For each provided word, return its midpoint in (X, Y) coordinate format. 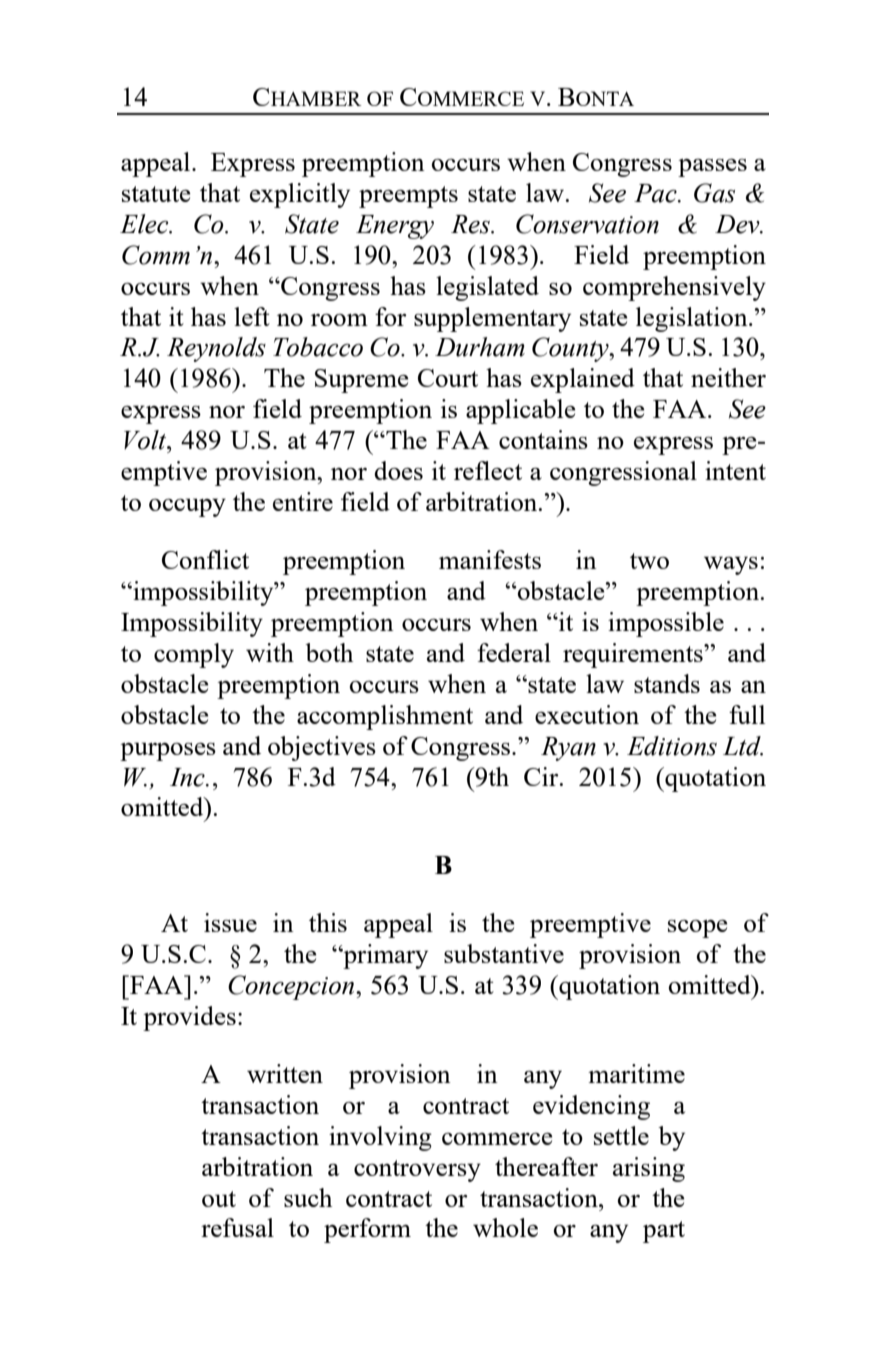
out (219, 1199)
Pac (656, 193)
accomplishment (385, 717)
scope (698, 929)
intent (735, 470)
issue (230, 922)
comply (194, 655)
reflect (488, 470)
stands (667, 683)
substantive (504, 953)
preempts (408, 197)
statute (156, 194)
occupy (187, 507)
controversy (417, 1171)
